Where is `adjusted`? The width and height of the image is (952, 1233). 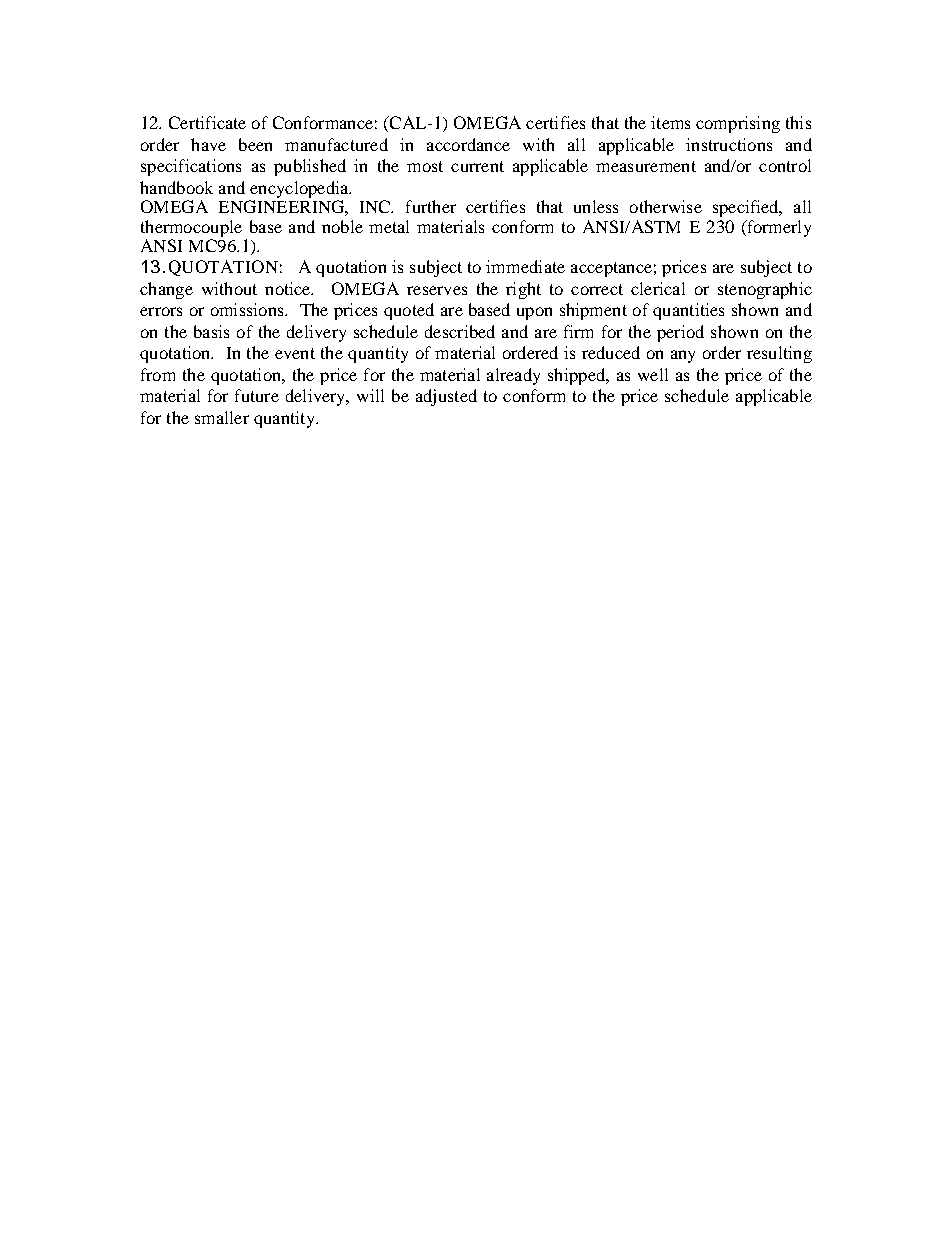 adjusted is located at coordinates (446, 397).
